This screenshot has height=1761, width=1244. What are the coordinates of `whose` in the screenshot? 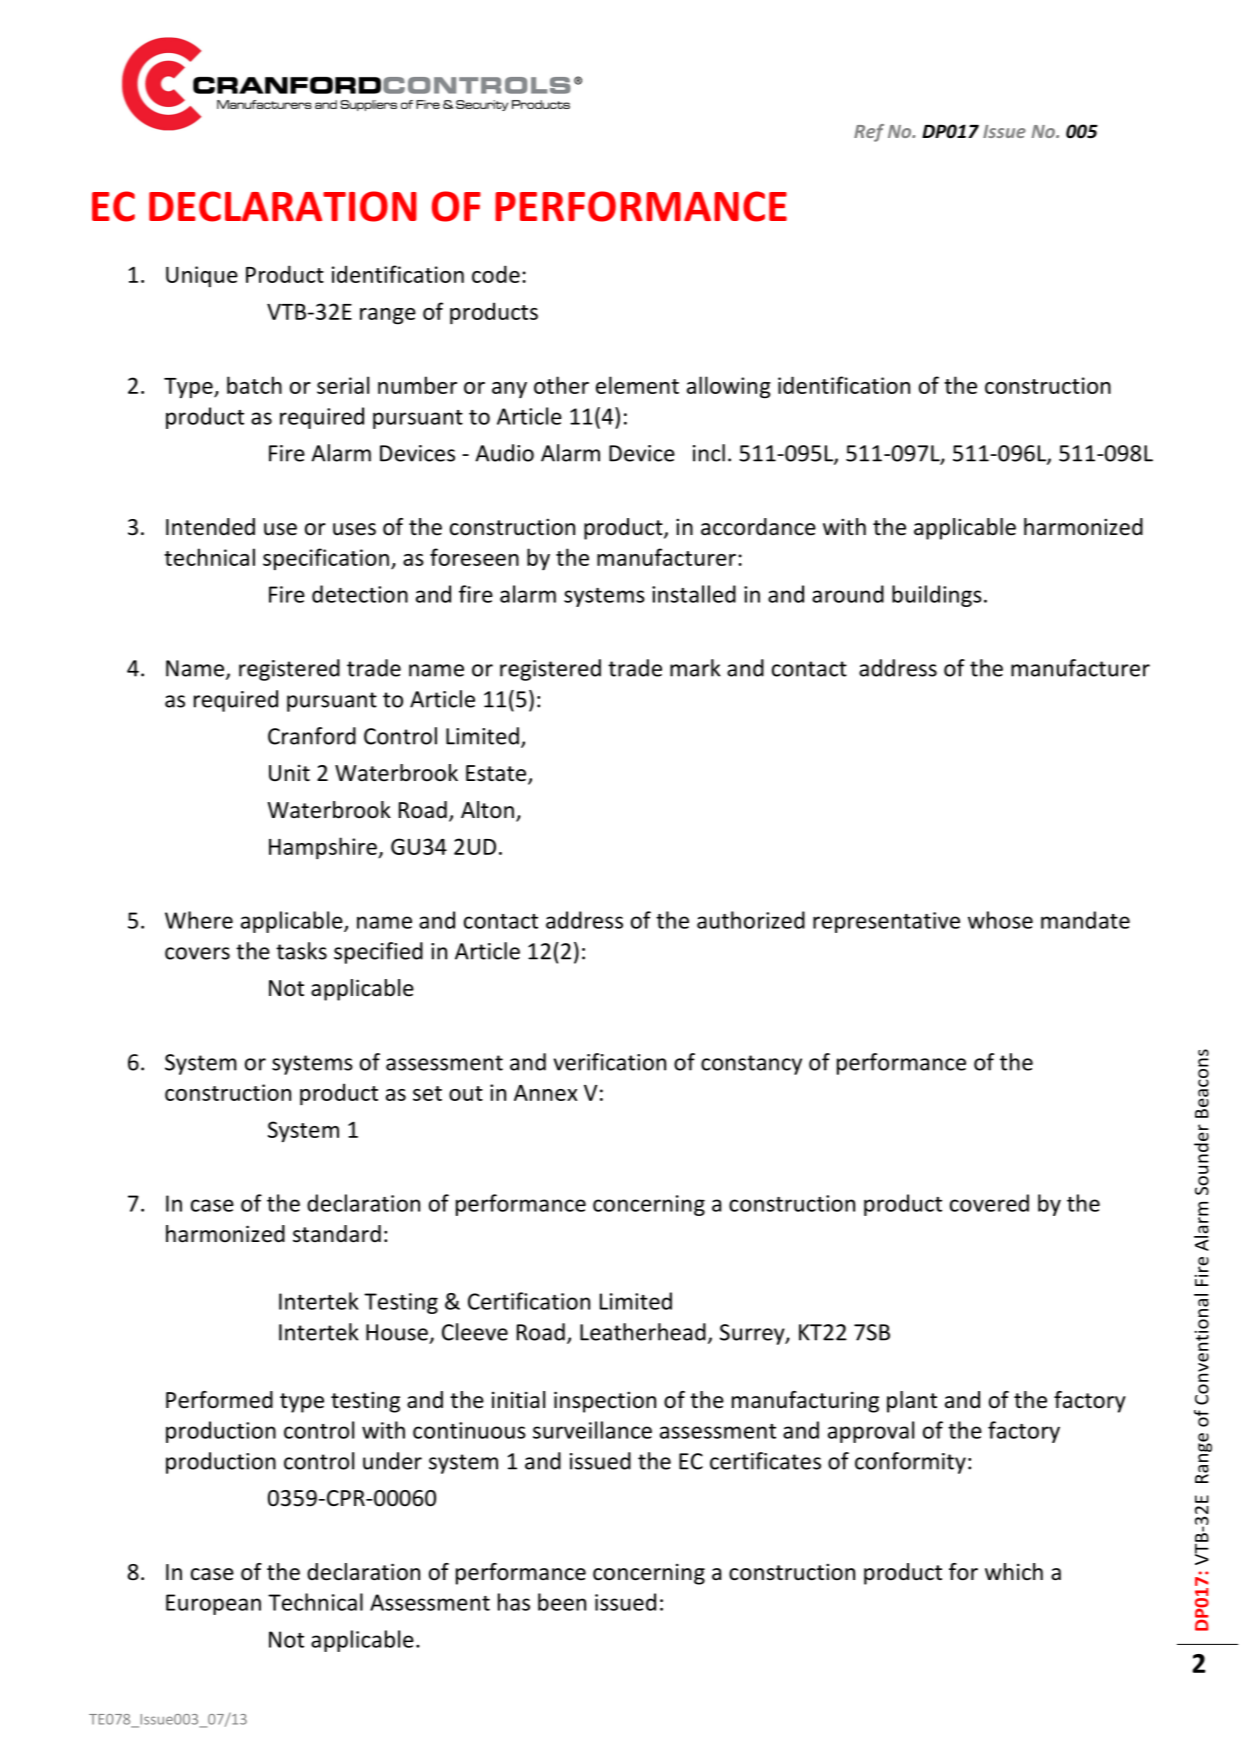 It's located at (1000, 920).
